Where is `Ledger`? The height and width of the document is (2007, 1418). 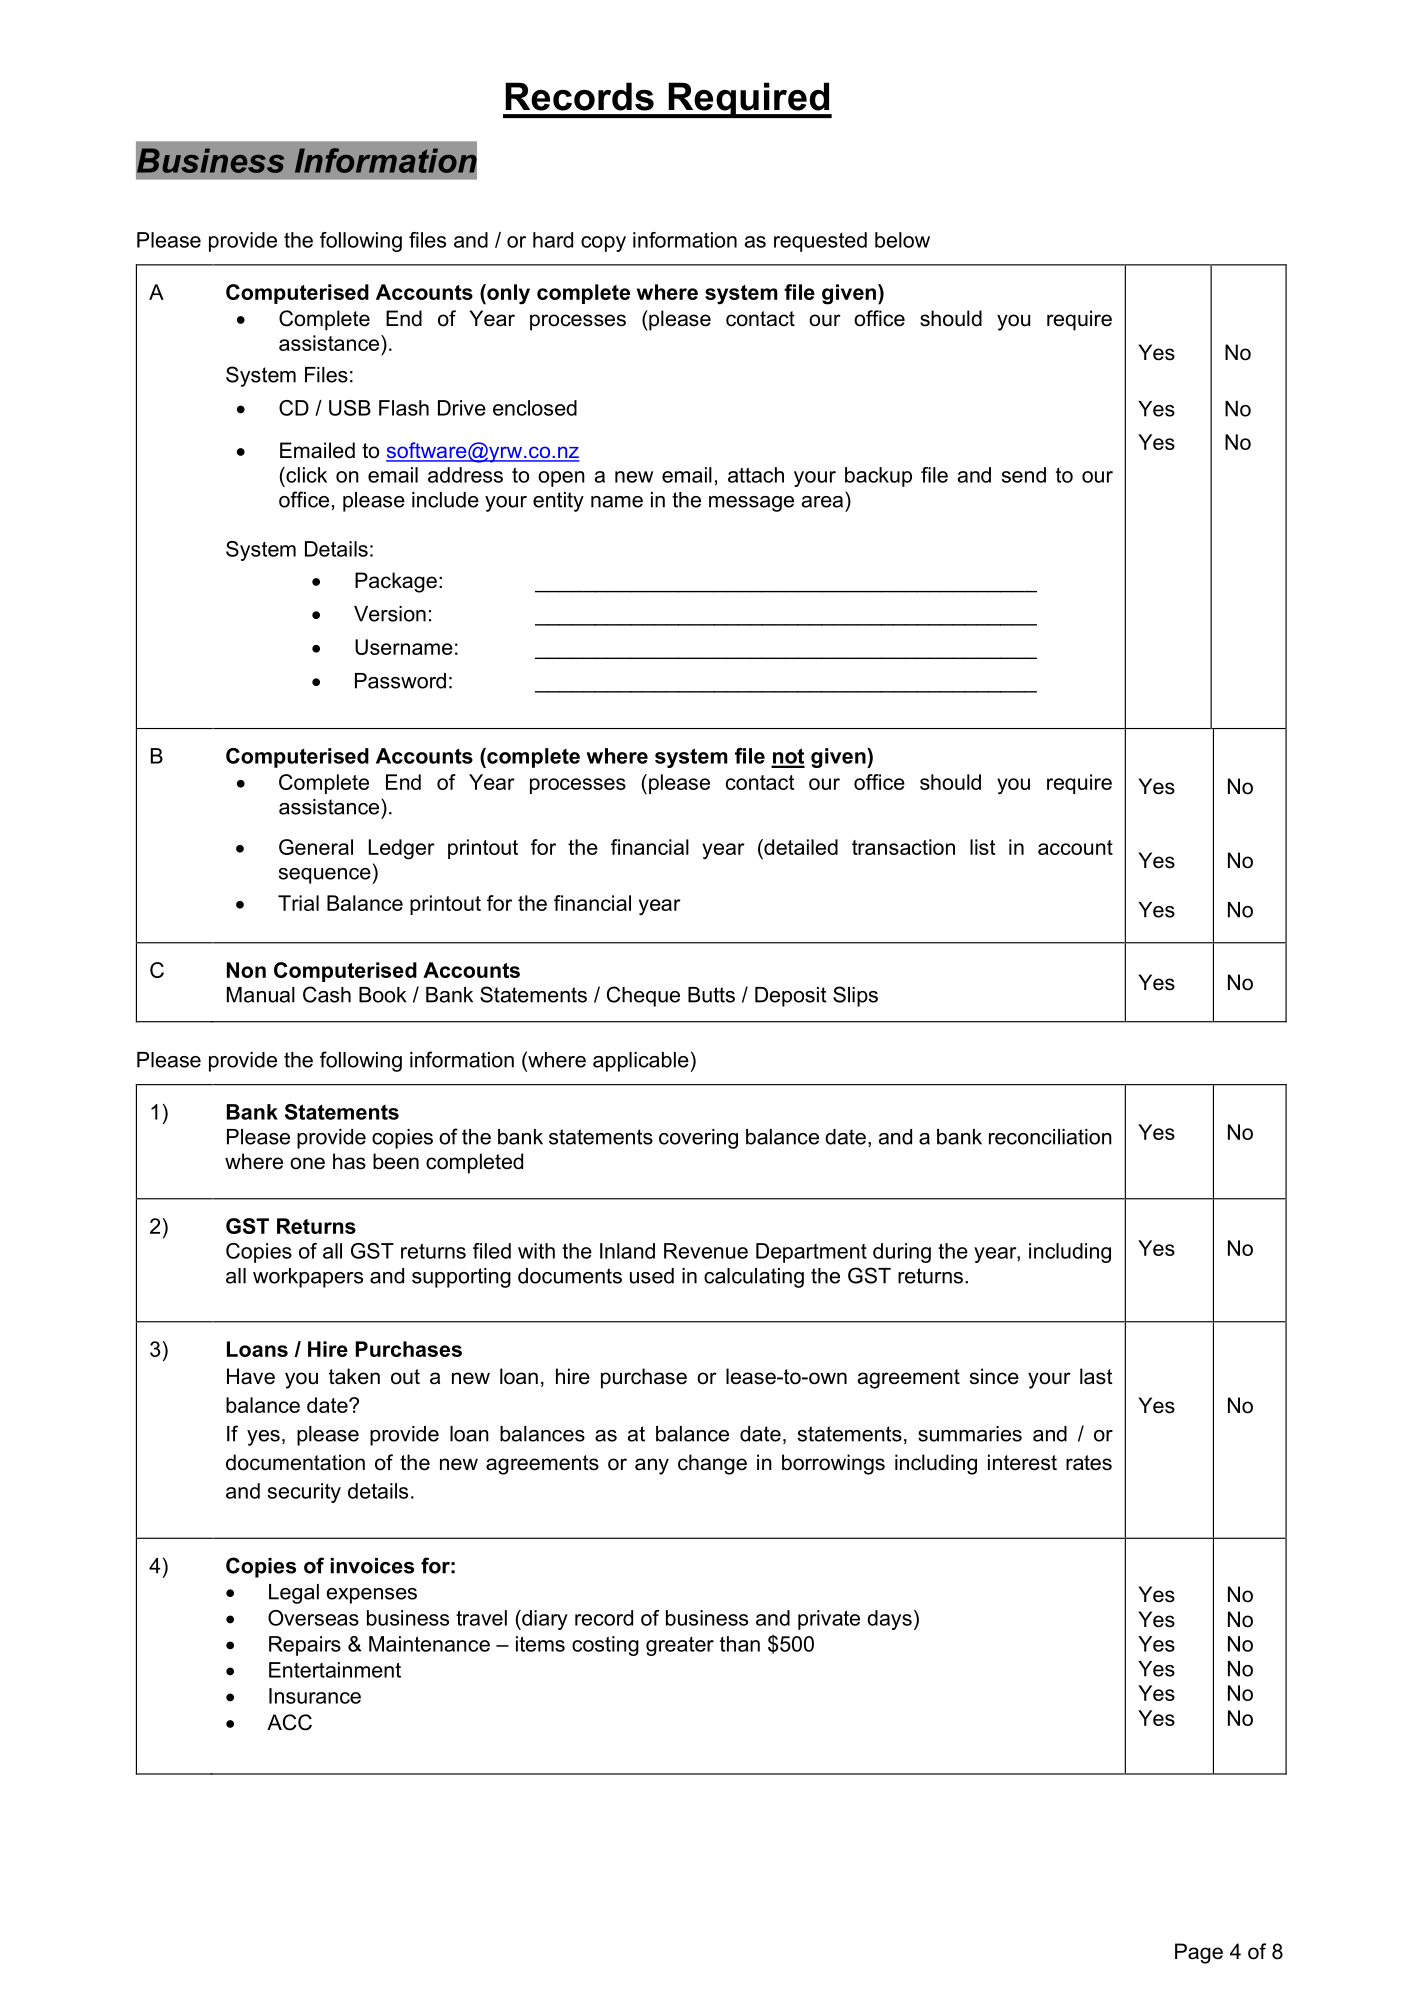 Ledger is located at coordinates (402, 849).
